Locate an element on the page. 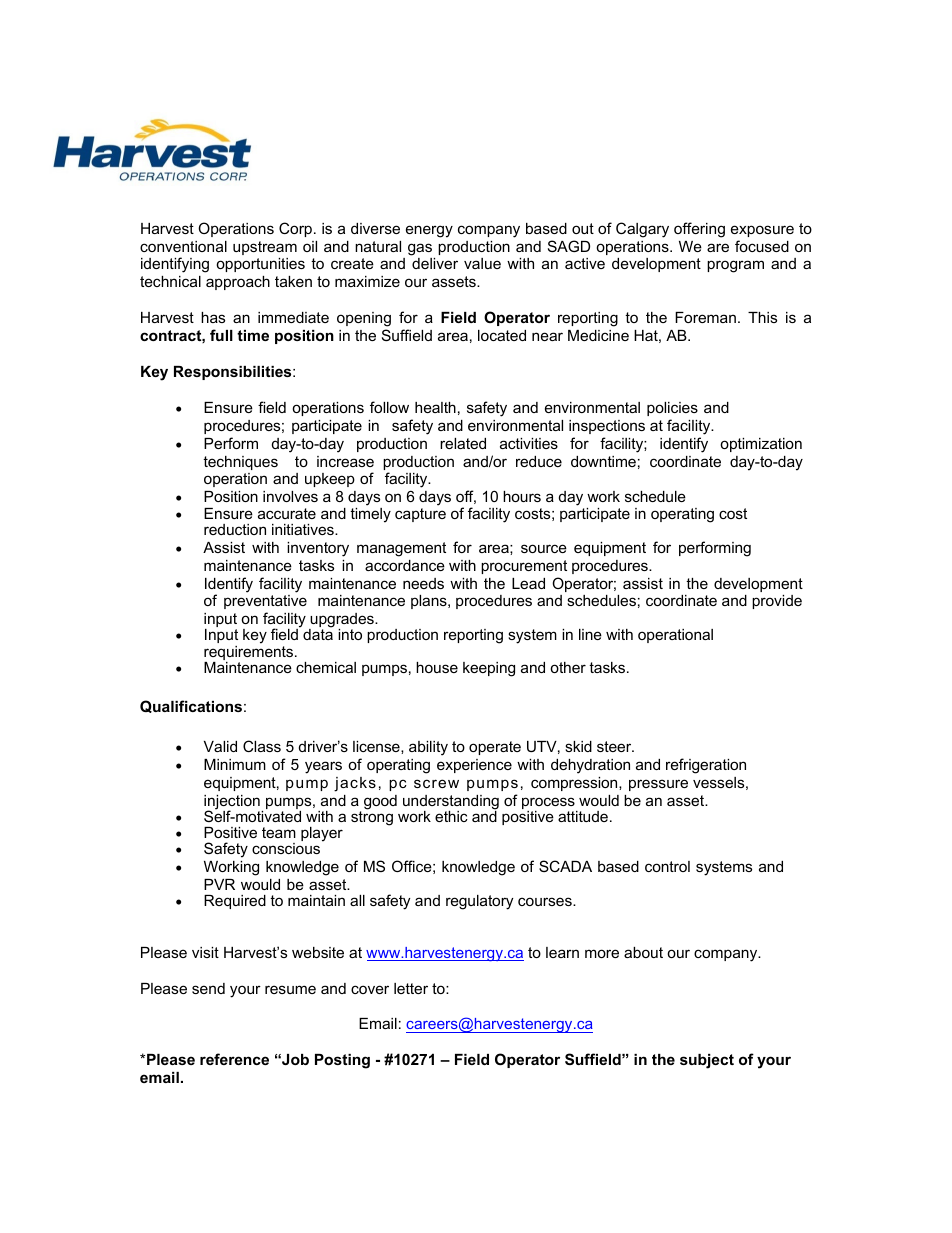 The image size is (952, 1233). capture is located at coordinates (420, 515).
